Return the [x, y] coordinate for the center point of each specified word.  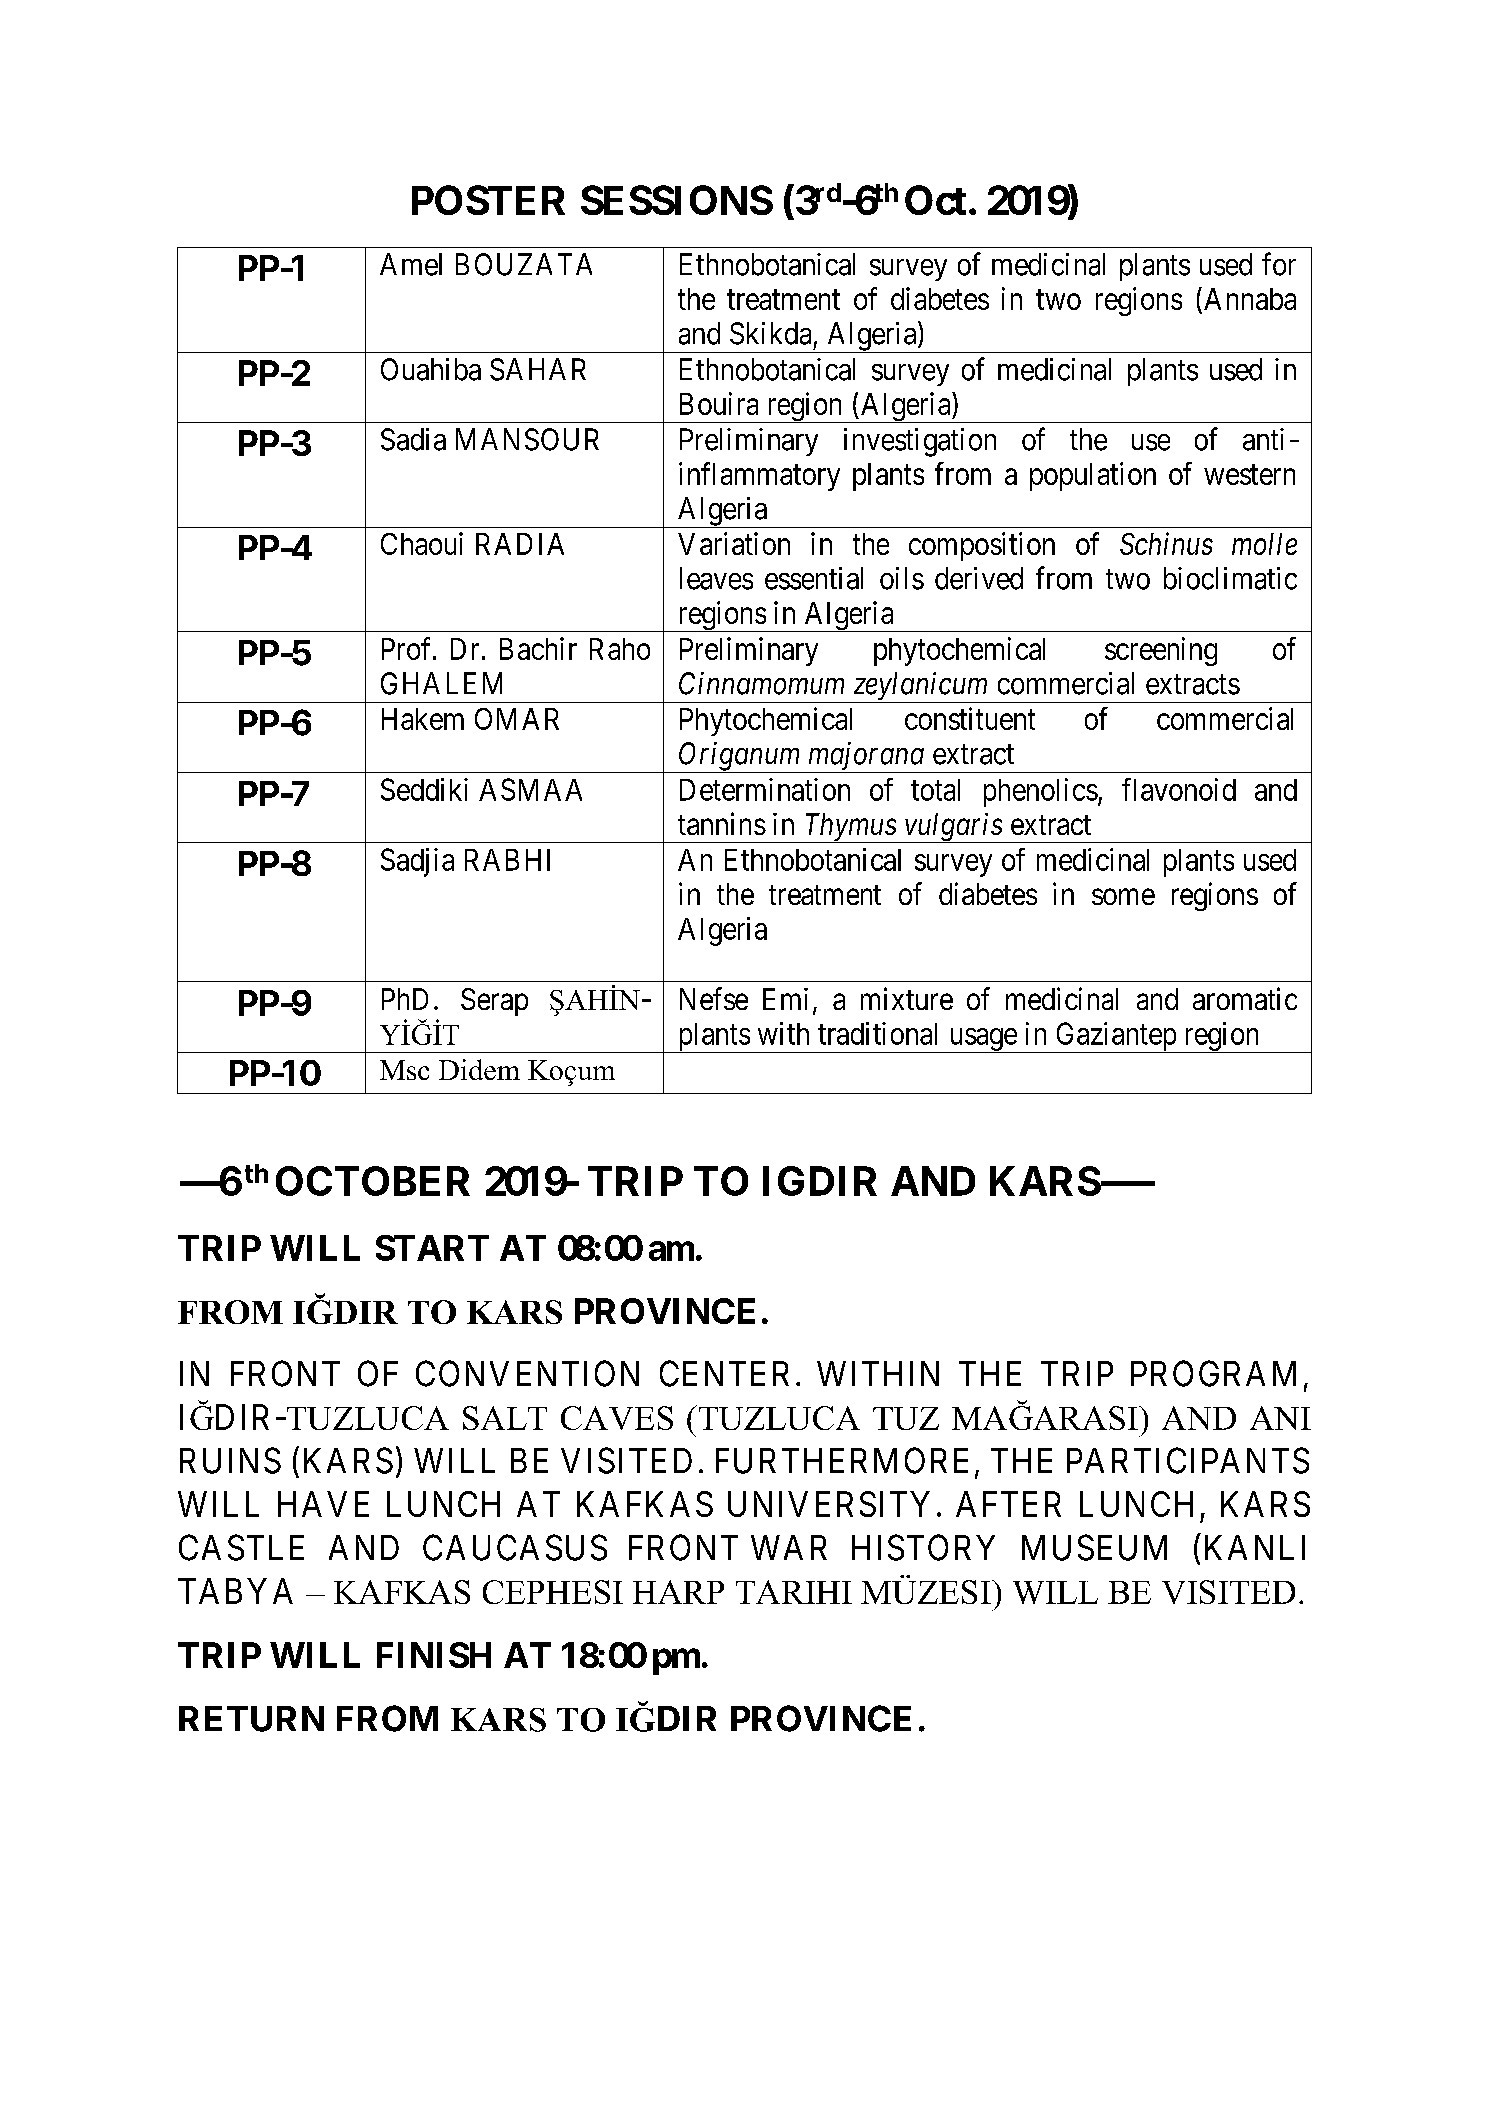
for [1279, 264]
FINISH [434, 1655]
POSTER [488, 200]
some [1123, 897]
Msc [404, 1070]
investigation [920, 442]
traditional [877, 1033]
